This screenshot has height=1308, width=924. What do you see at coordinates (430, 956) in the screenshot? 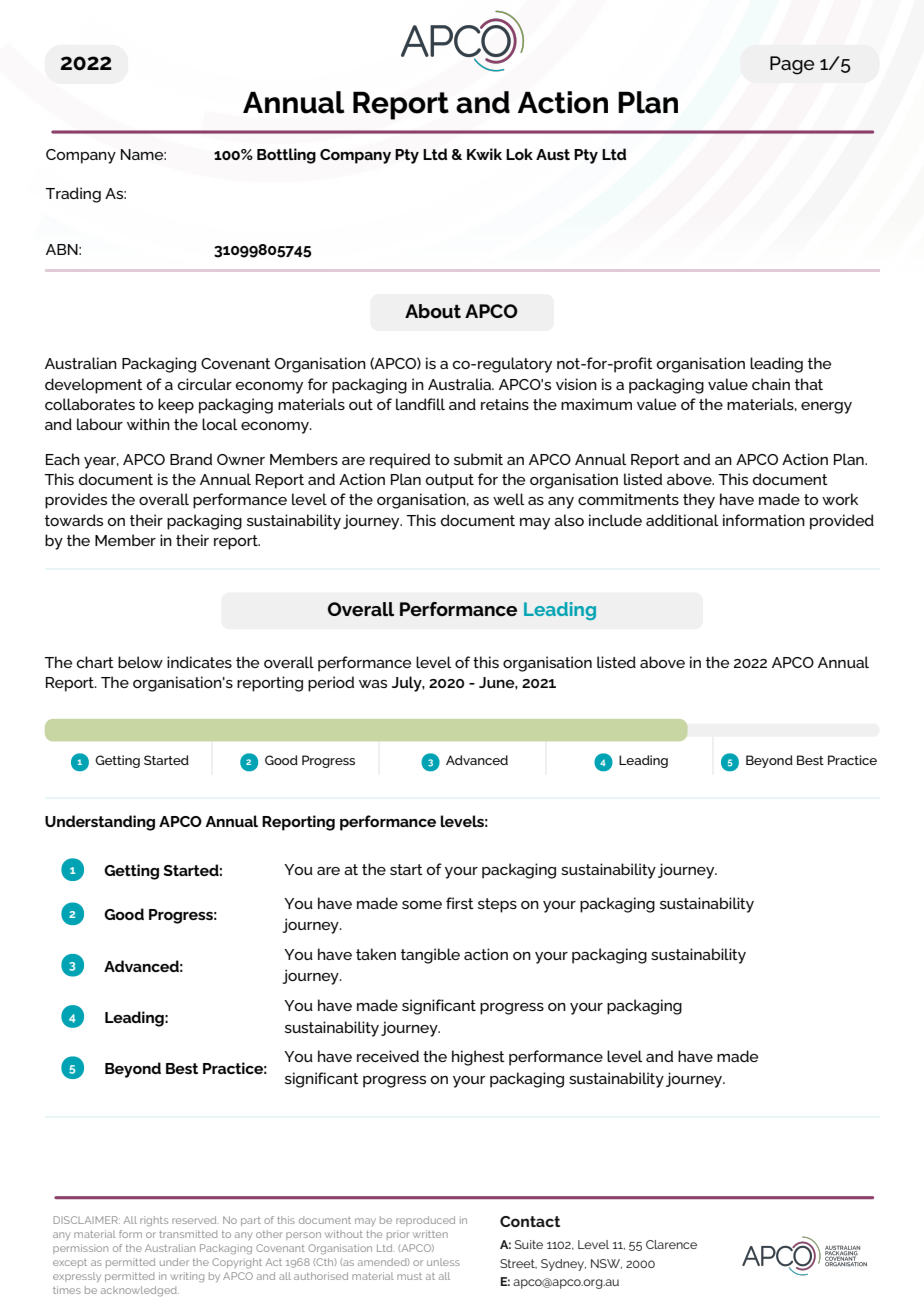
I see `tangible` at bounding box center [430, 956].
